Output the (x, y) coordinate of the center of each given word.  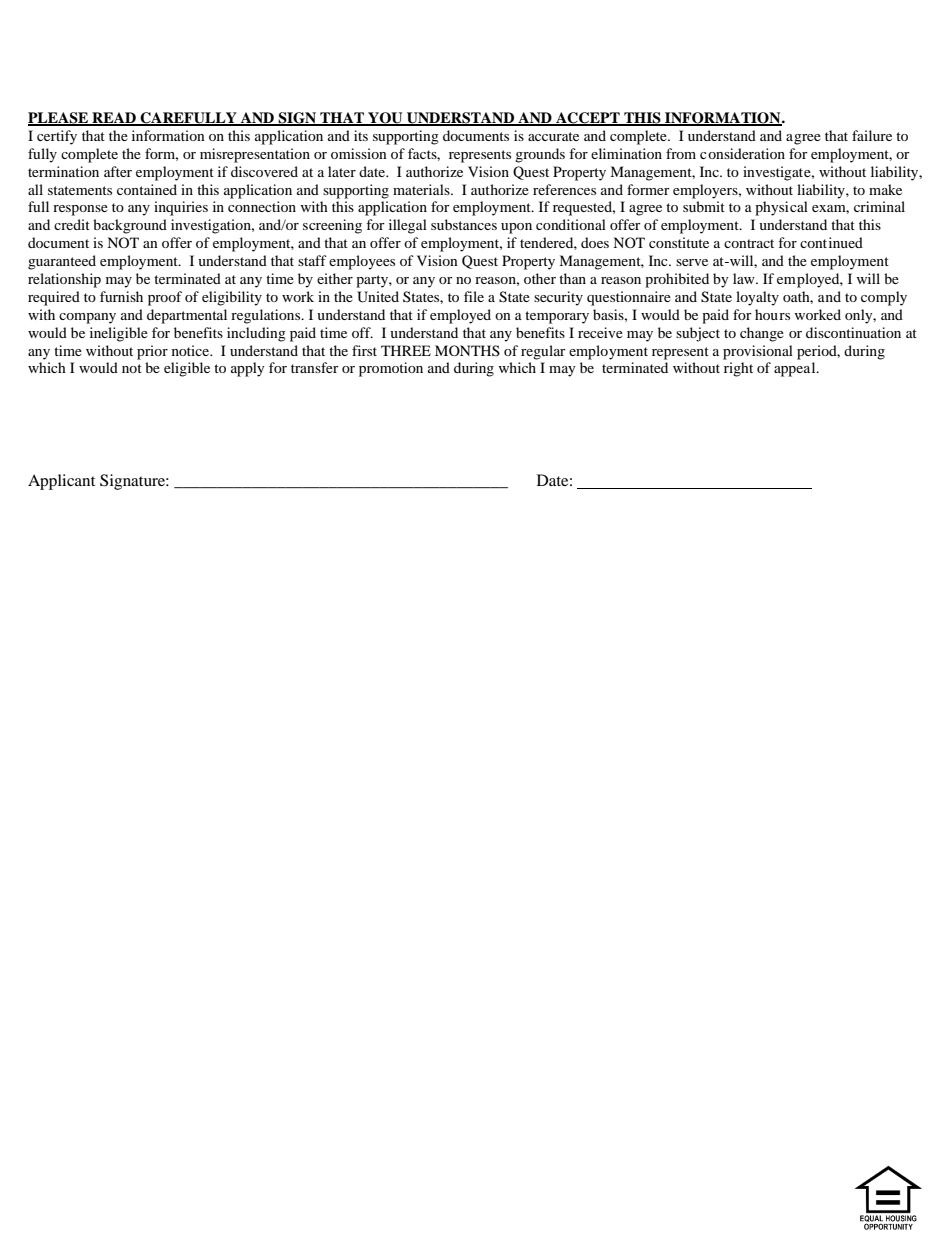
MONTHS (467, 350)
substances (464, 224)
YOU (385, 119)
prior (152, 352)
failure (872, 135)
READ (114, 118)
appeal (796, 369)
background (130, 226)
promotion (391, 369)
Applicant (61, 482)
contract (749, 243)
